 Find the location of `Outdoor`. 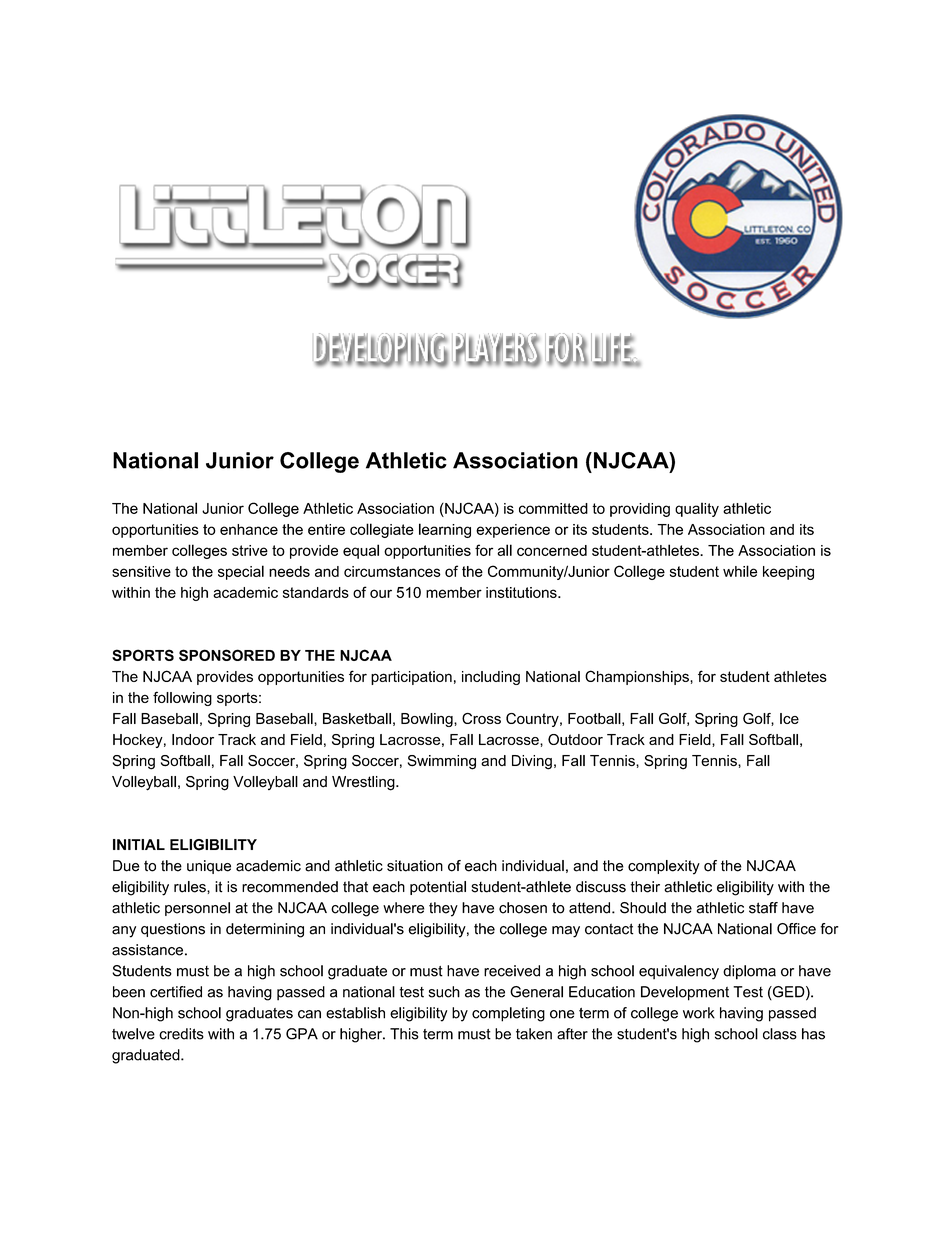

Outdoor is located at coordinates (575, 739).
